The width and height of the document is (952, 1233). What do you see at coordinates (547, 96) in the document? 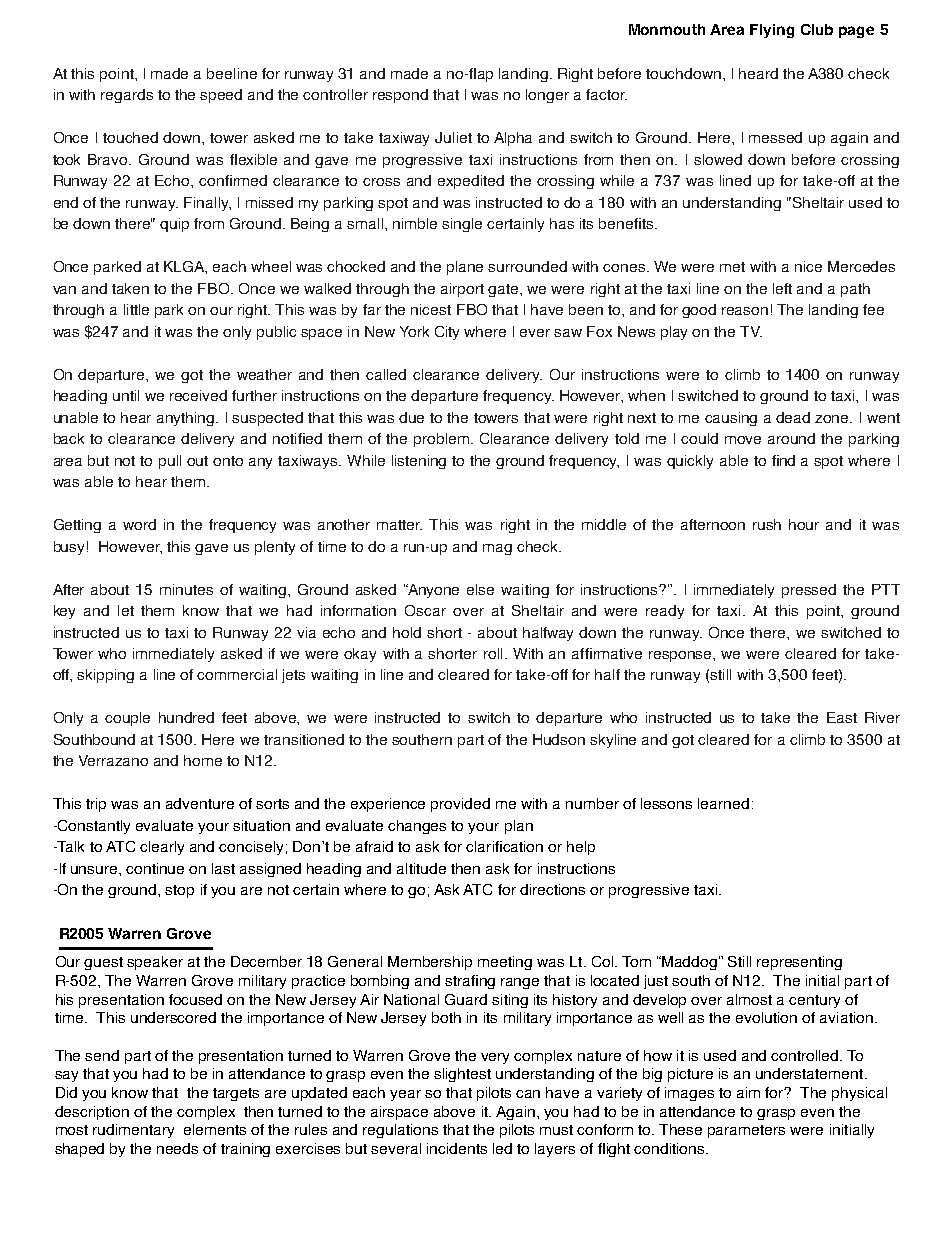
I see `longer` at bounding box center [547, 96].
